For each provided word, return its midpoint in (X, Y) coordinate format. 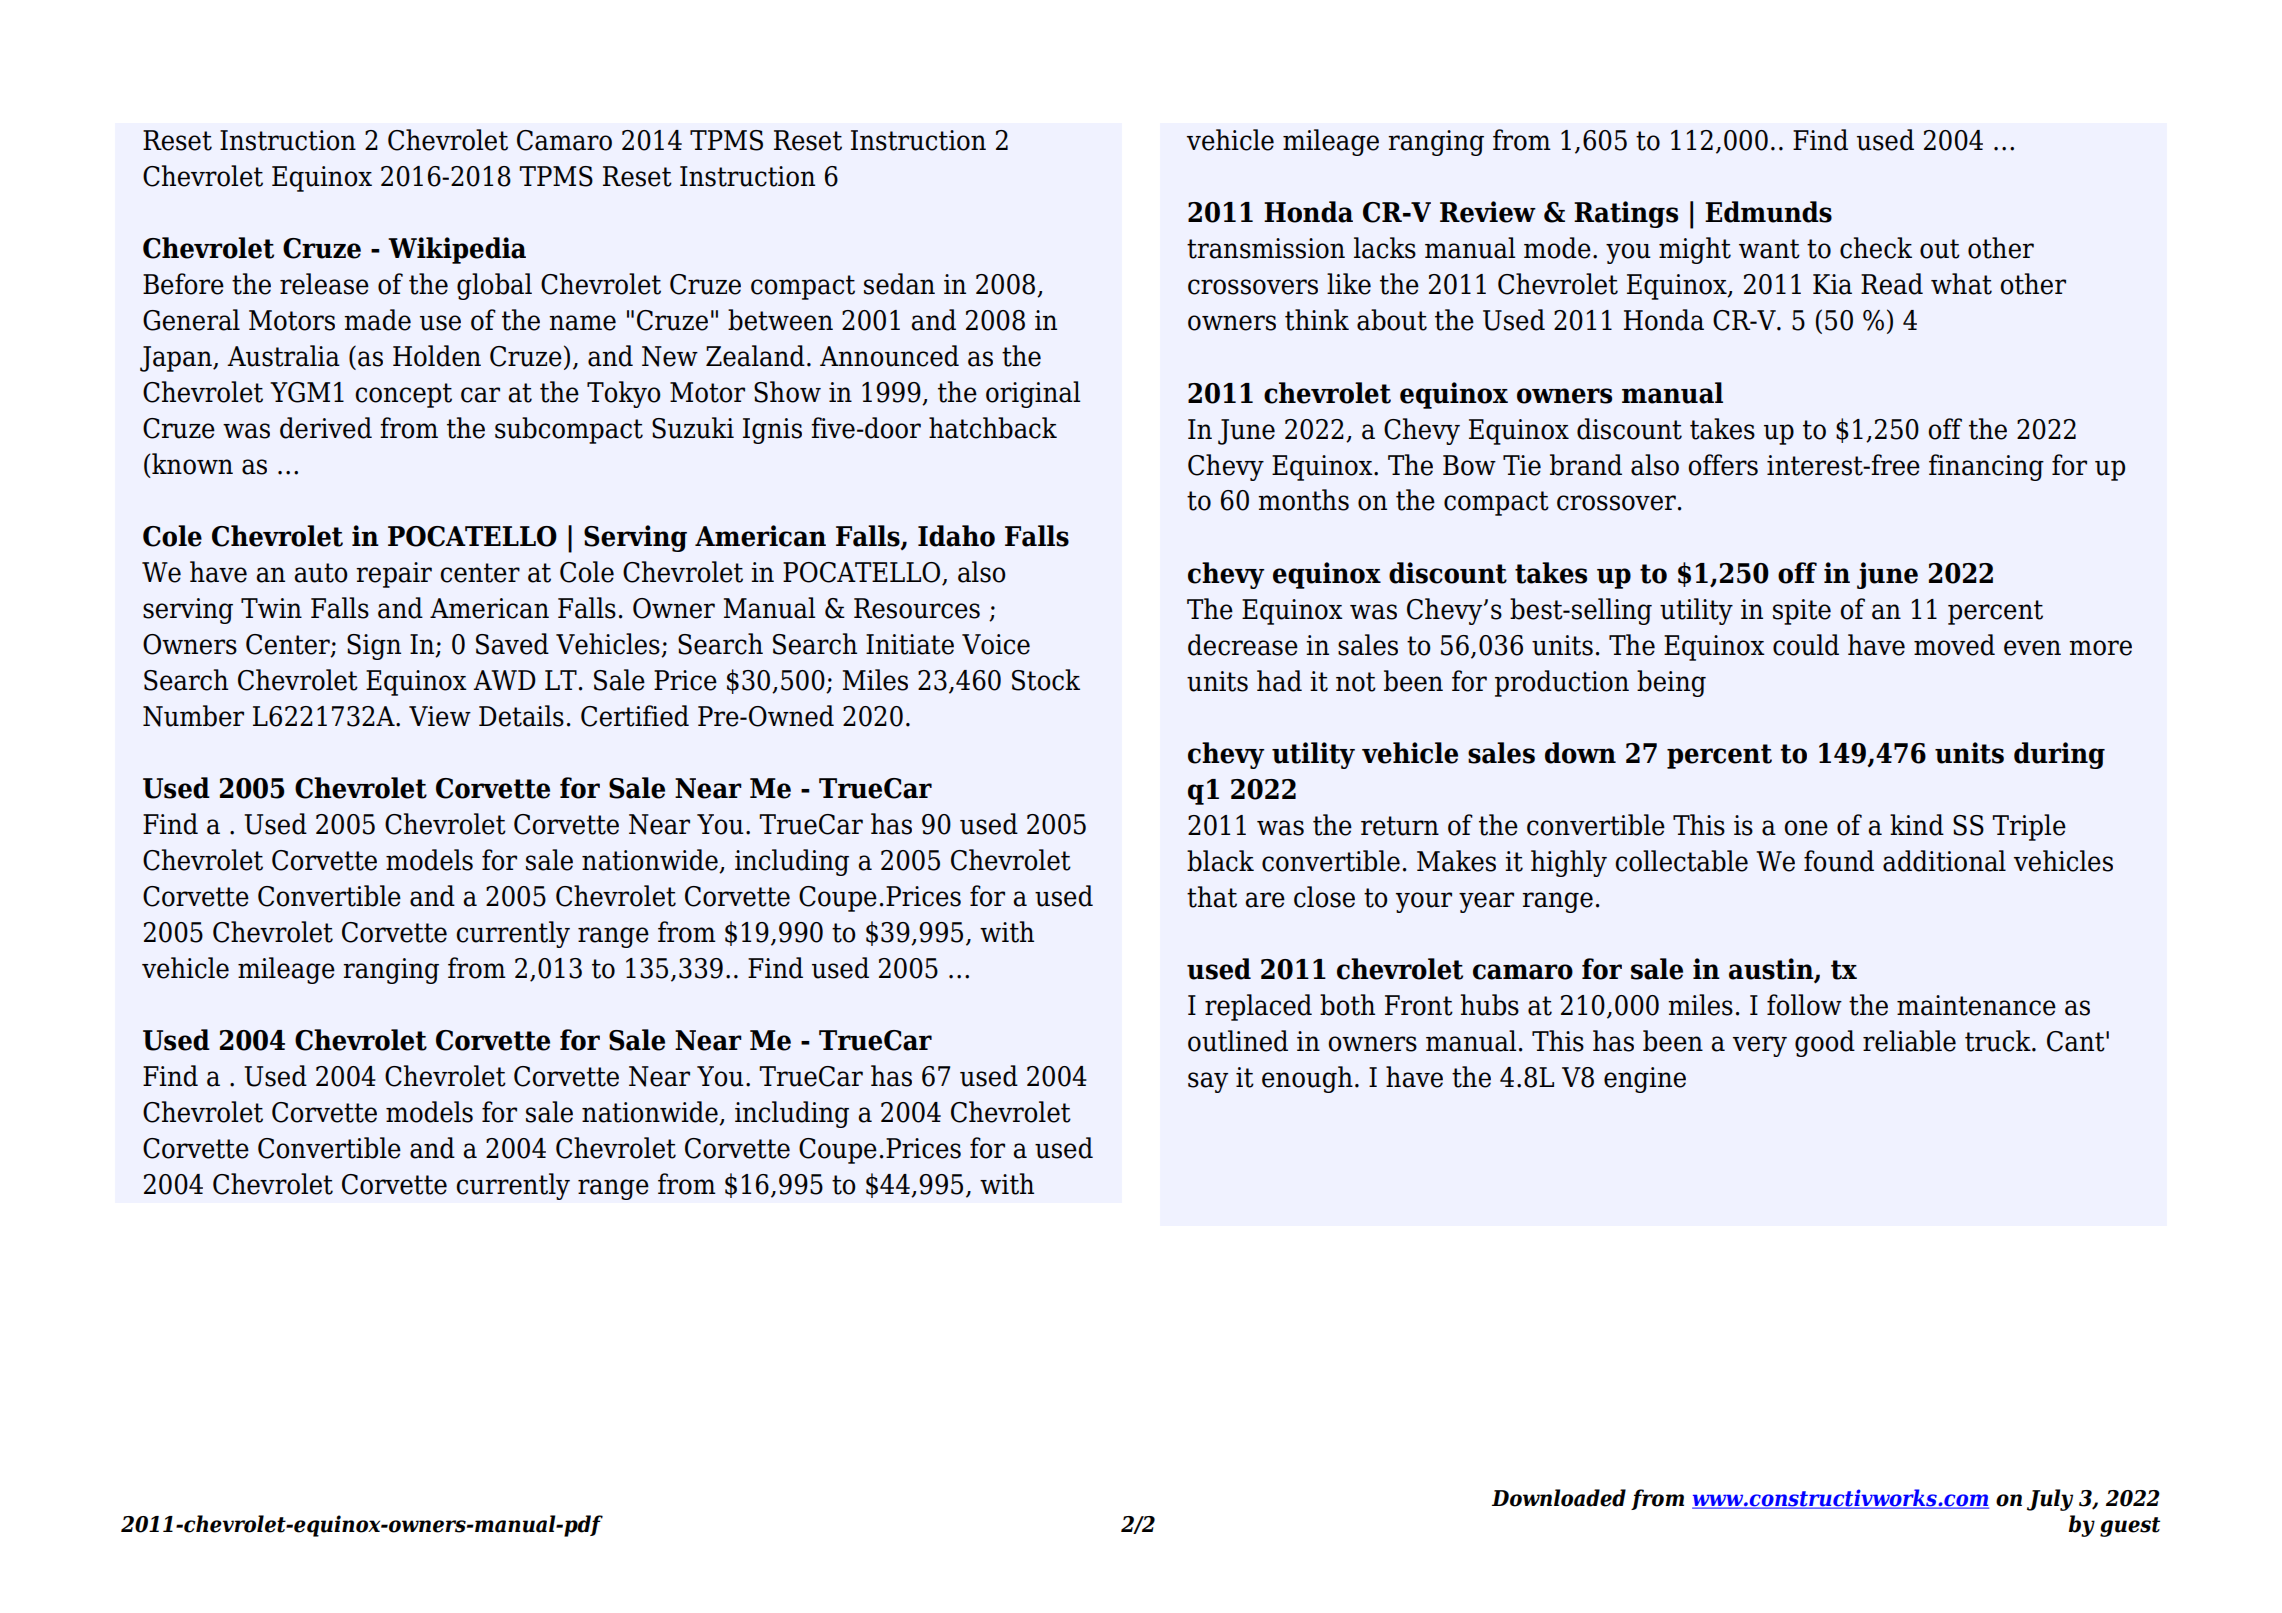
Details (521, 716)
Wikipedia (457, 250)
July (2050, 1500)
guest (2130, 1527)
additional (1944, 861)
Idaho (956, 536)
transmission (1266, 248)
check (1876, 248)
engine (1645, 1080)
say (1208, 1082)
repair (394, 575)
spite (1802, 612)
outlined (1238, 1041)
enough (1307, 1079)
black (1220, 861)
